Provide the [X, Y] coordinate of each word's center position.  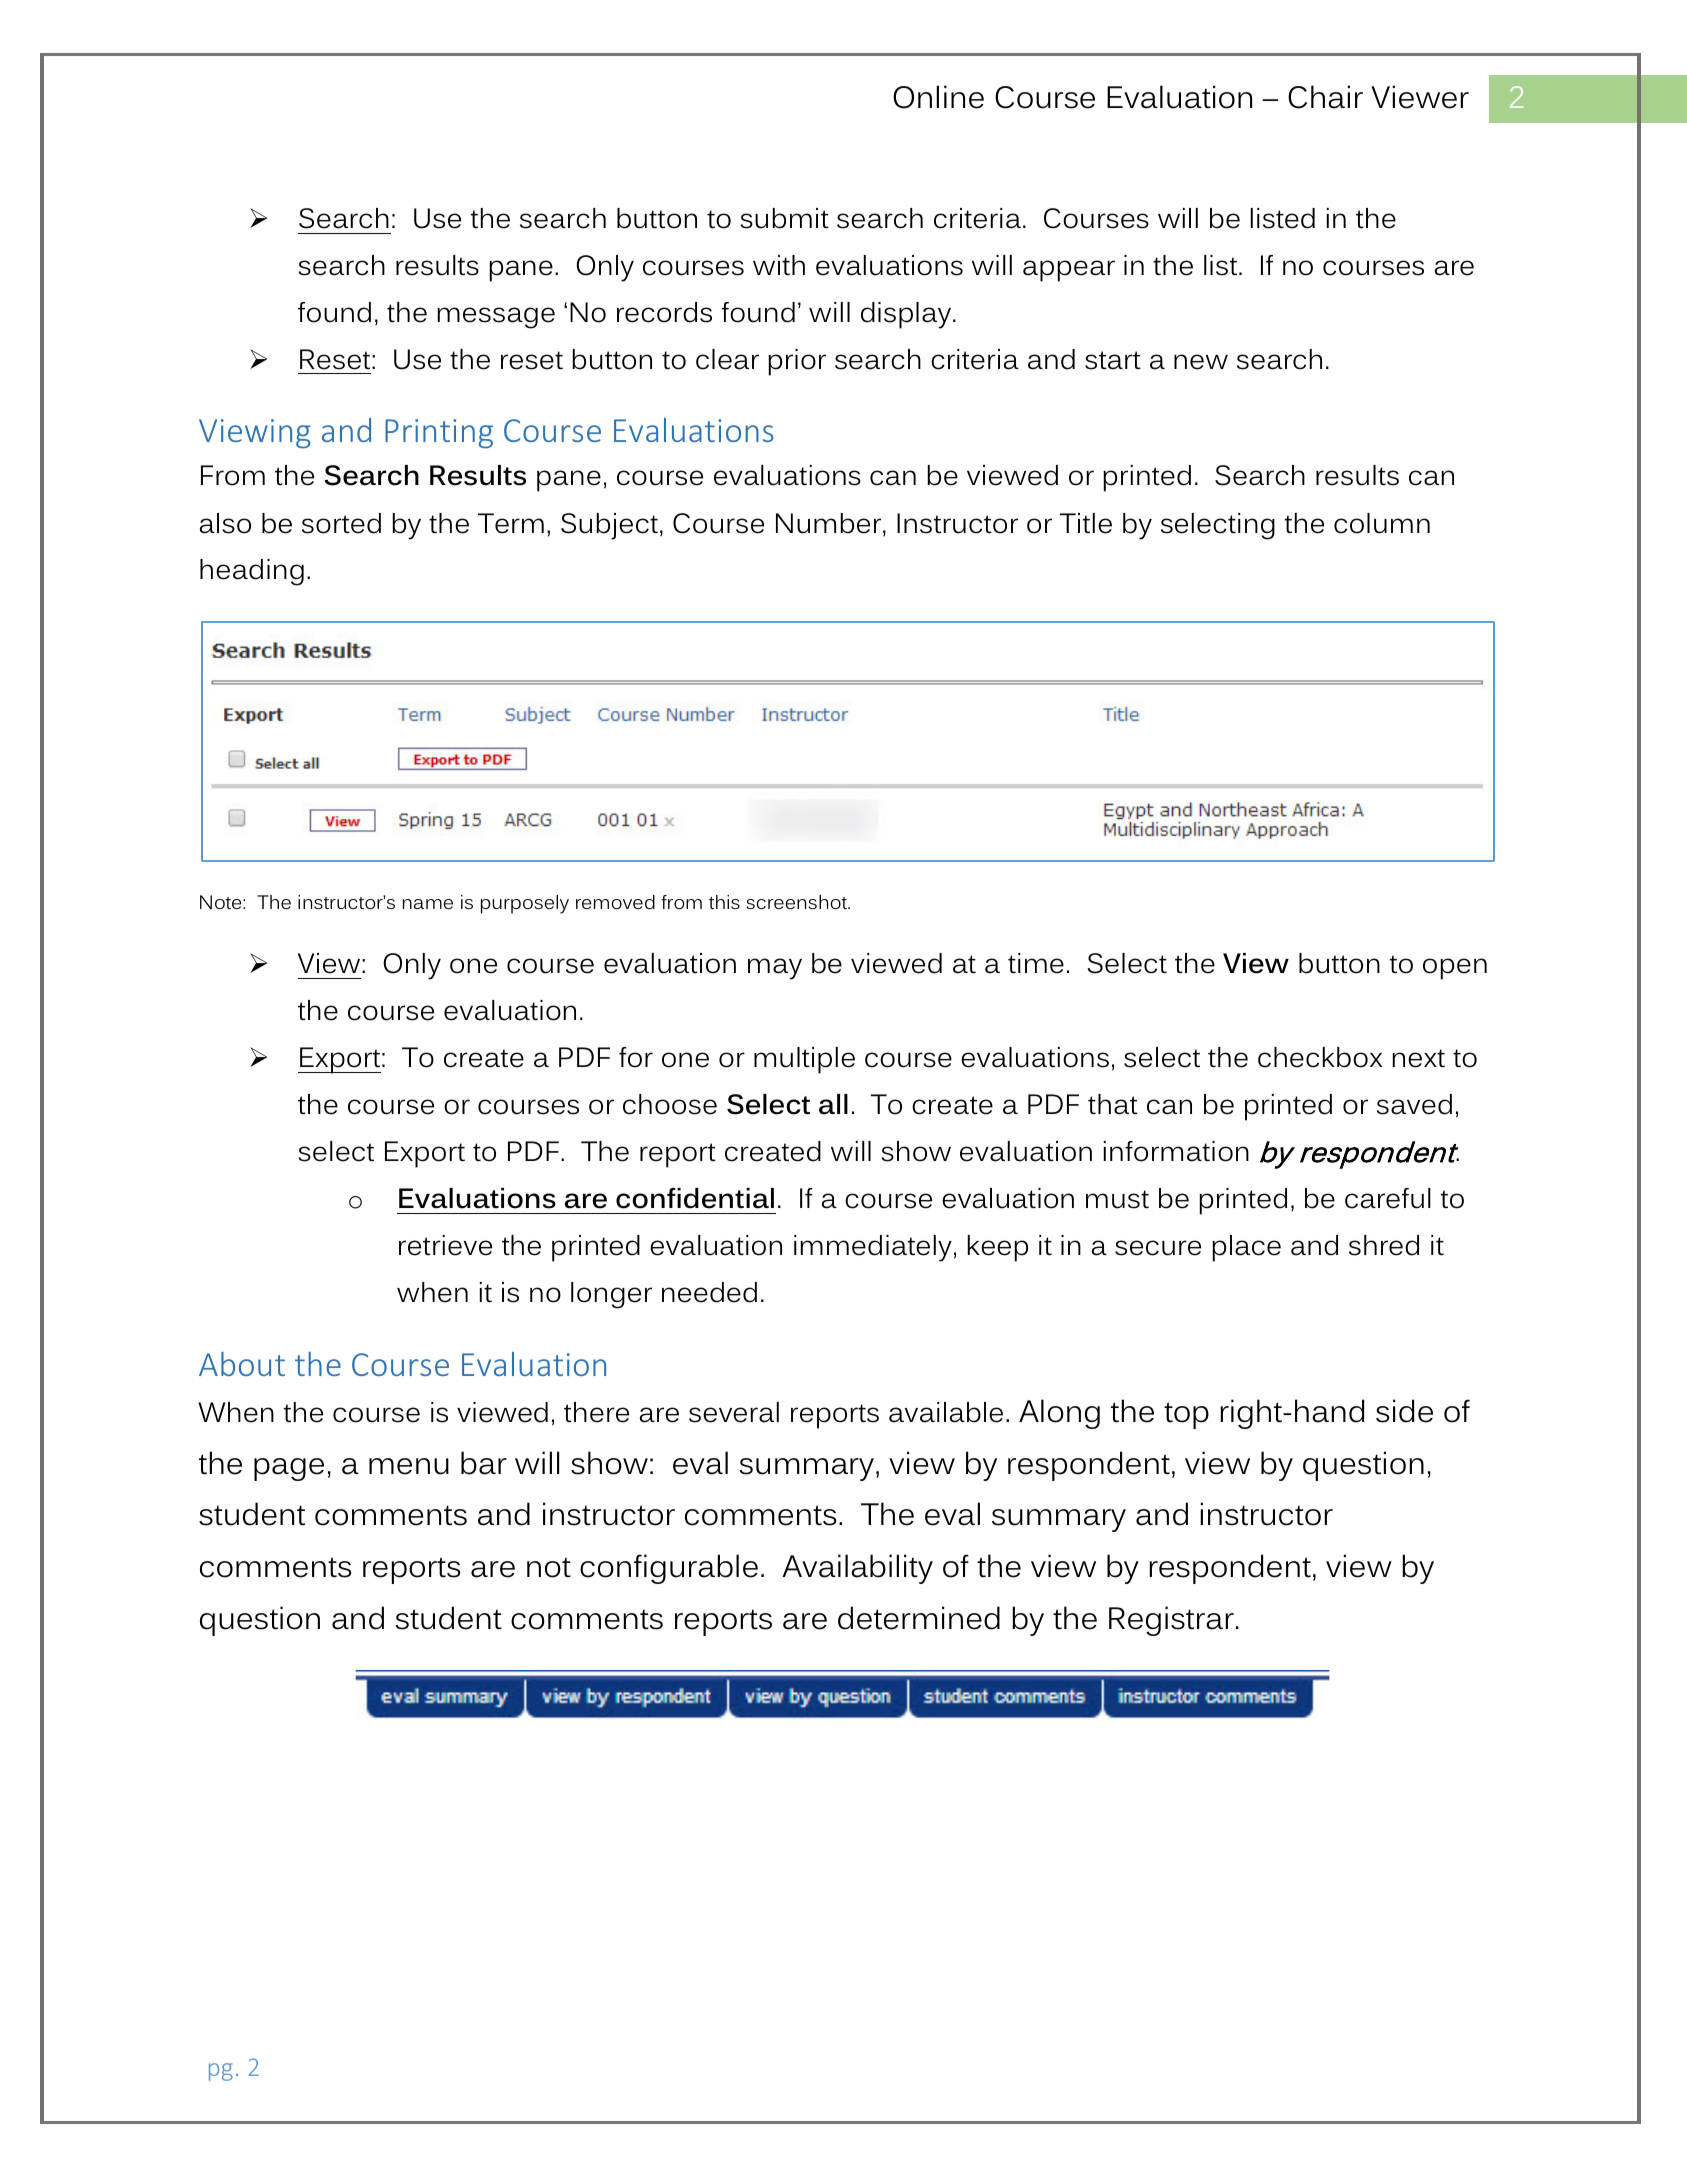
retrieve [445, 1245]
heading [252, 572]
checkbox [1320, 1057]
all [833, 1104]
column [1382, 523]
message [496, 318]
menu [409, 1466]
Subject [609, 526]
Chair [1325, 97]
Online [938, 97]
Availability [857, 1569]
